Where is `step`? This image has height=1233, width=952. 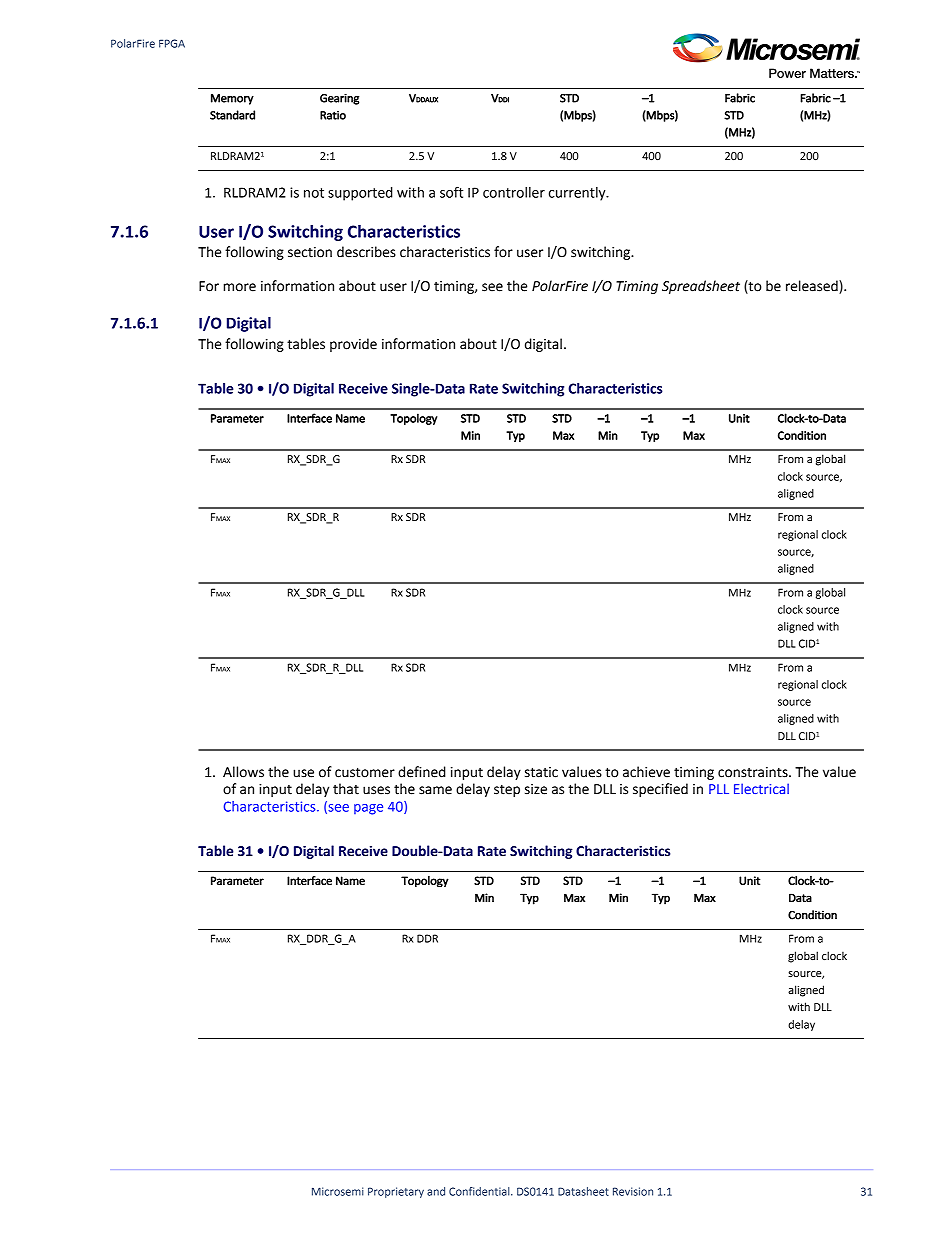
step is located at coordinates (507, 790).
